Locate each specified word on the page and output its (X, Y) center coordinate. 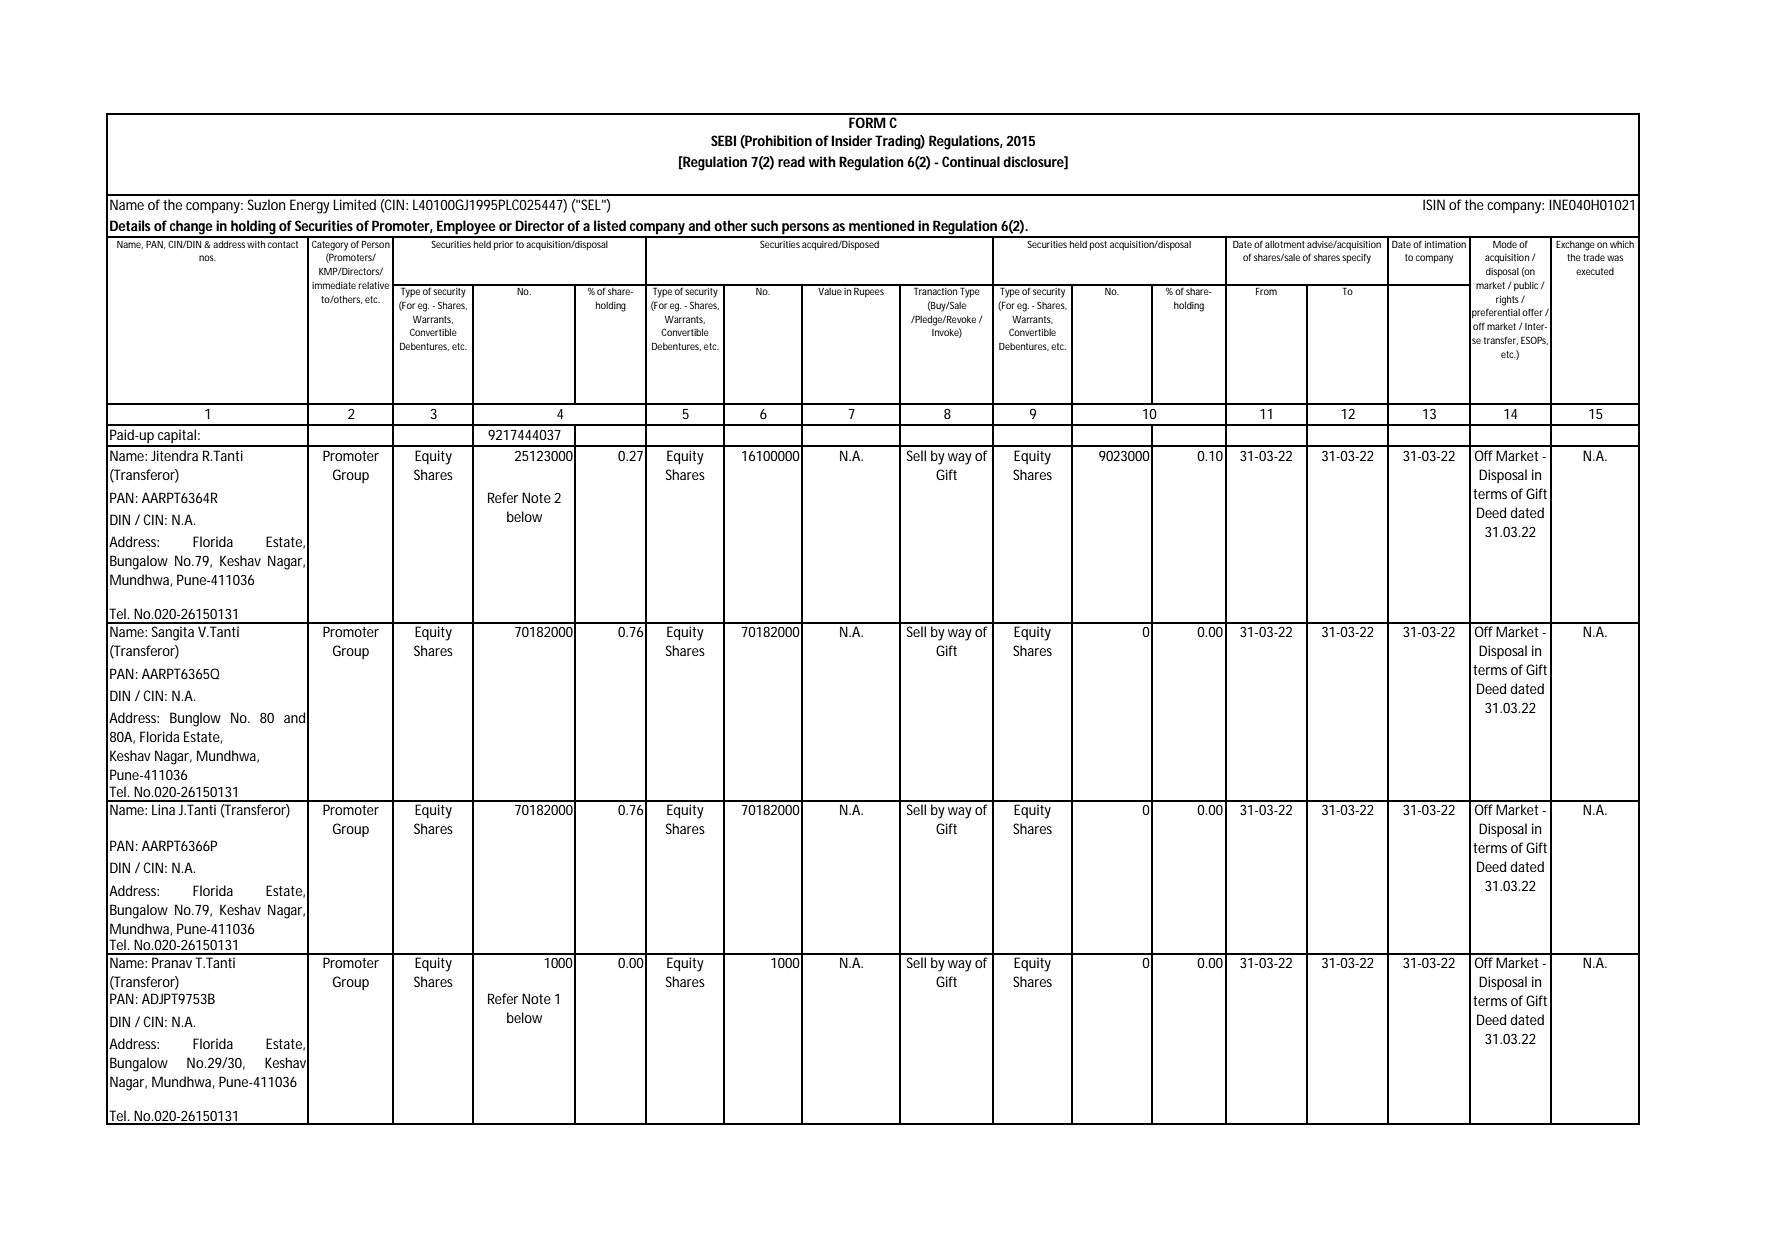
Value (830, 290)
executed (1595, 271)
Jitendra (174, 455)
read (791, 161)
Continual (971, 161)
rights (1509, 301)
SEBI (723, 140)
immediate (334, 285)
